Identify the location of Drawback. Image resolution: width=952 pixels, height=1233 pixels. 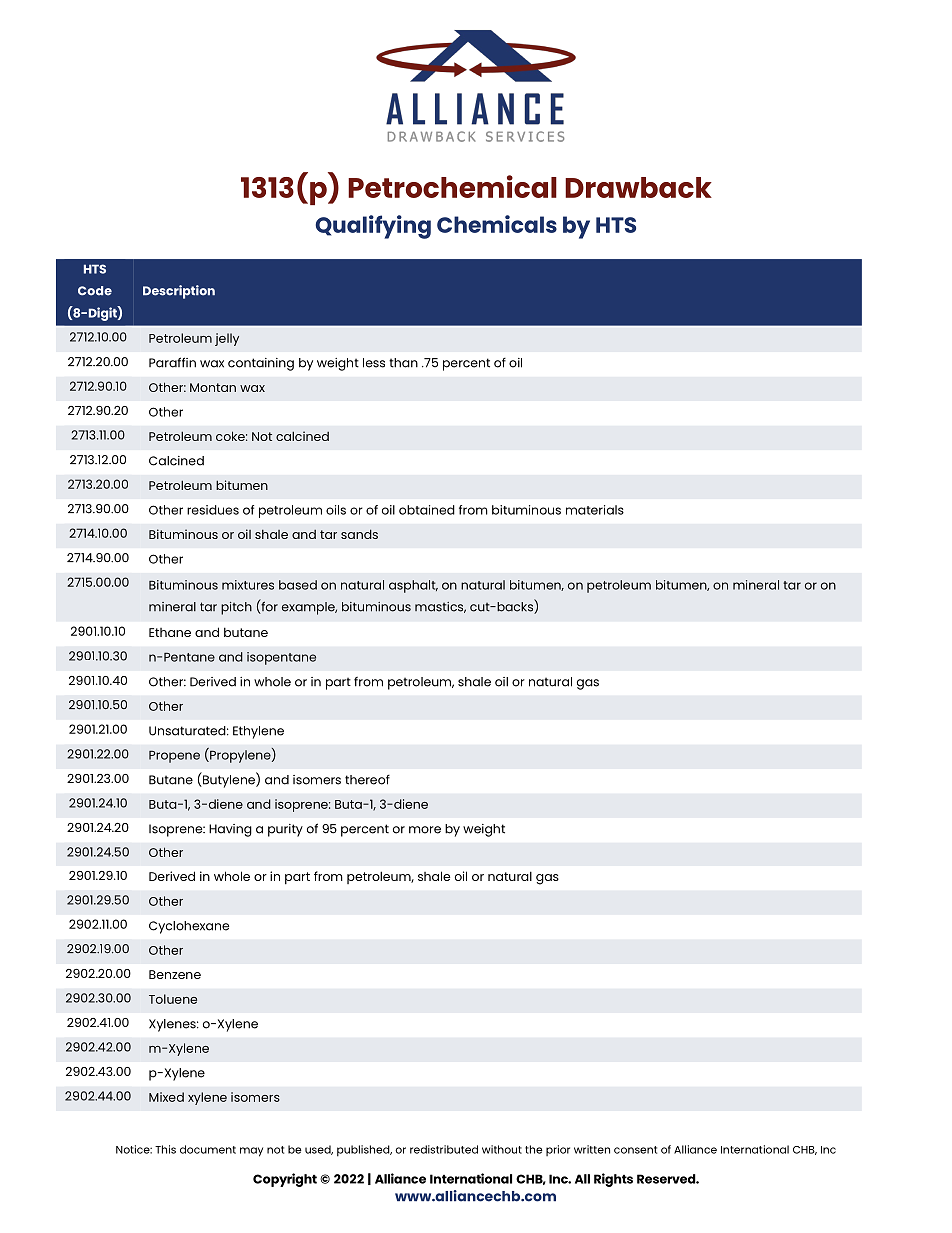
(638, 187).
